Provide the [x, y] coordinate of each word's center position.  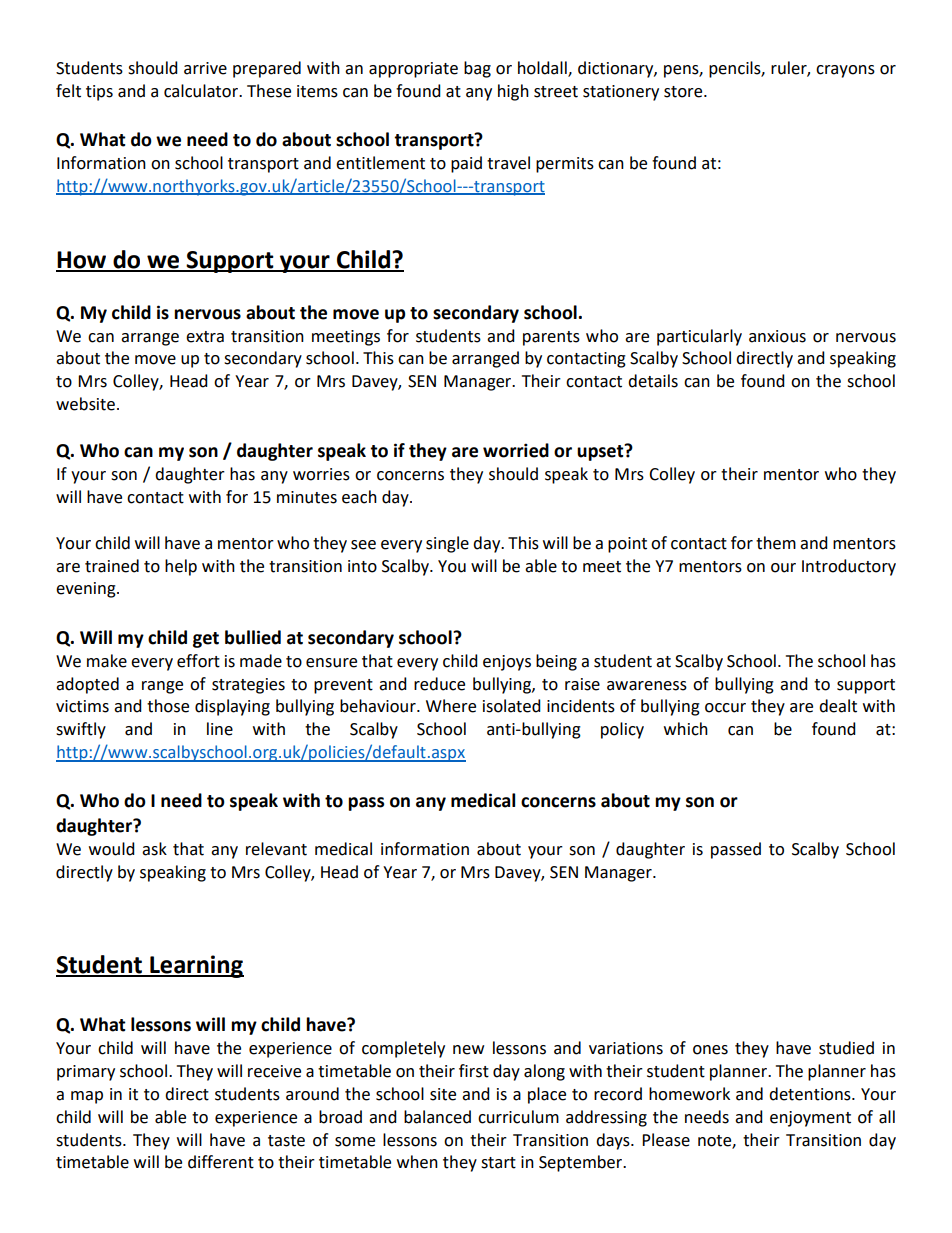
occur [725, 708]
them [776, 543]
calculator [202, 91]
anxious [777, 336]
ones [710, 1050]
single [447, 544]
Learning [196, 966]
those [168, 706]
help [181, 567]
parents [551, 338]
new [468, 1050]
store [684, 92]
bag [477, 69]
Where [451, 706]
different [221, 1162]
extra [205, 337]
